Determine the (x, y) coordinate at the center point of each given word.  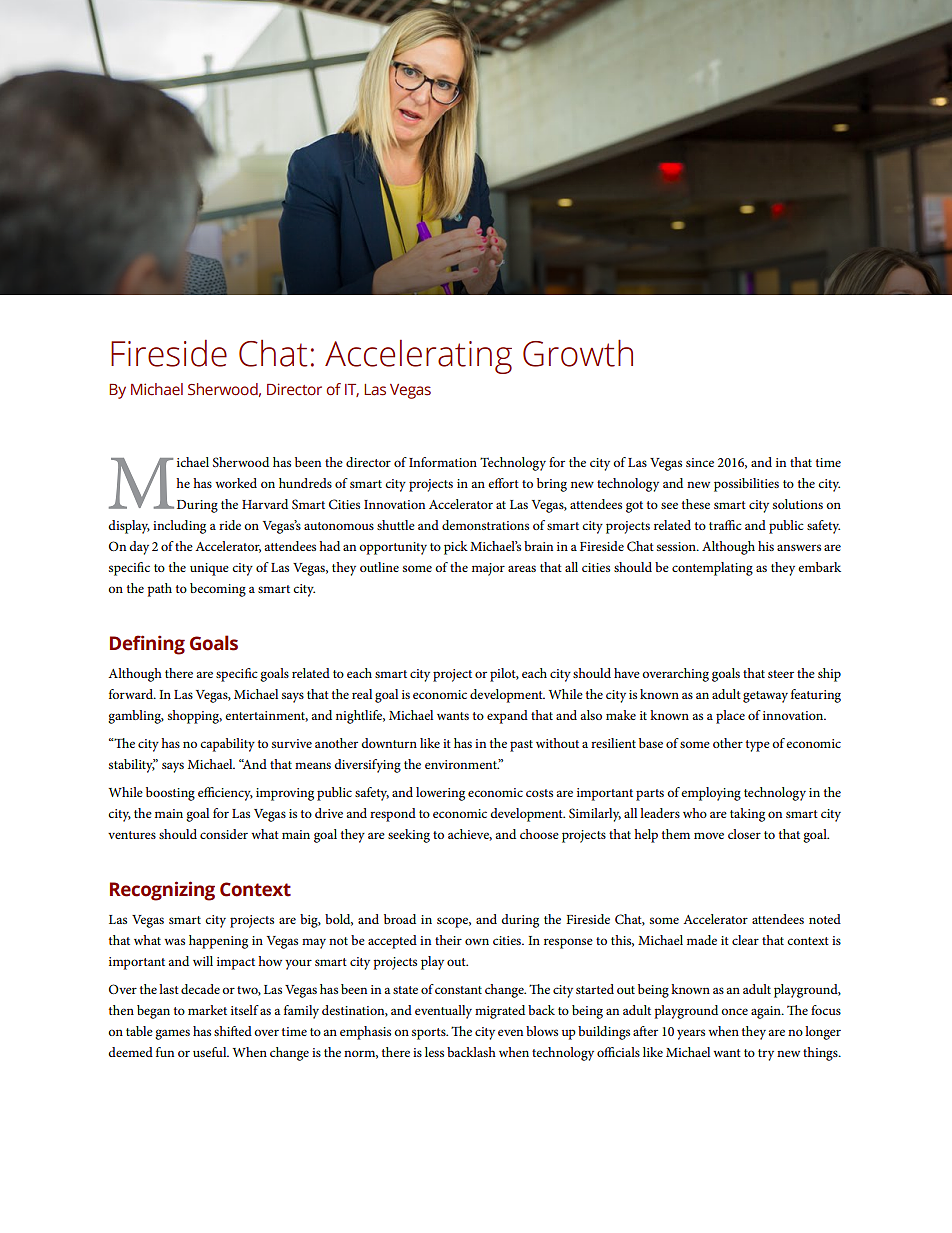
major (488, 569)
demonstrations (485, 525)
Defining (147, 645)
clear (745, 940)
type (758, 746)
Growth (578, 353)
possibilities (746, 485)
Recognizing (162, 891)
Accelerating (418, 357)
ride (230, 525)
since (700, 462)
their (448, 940)
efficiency (225, 794)
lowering (440, 794)
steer (781, 674)
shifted (233, 1031)
